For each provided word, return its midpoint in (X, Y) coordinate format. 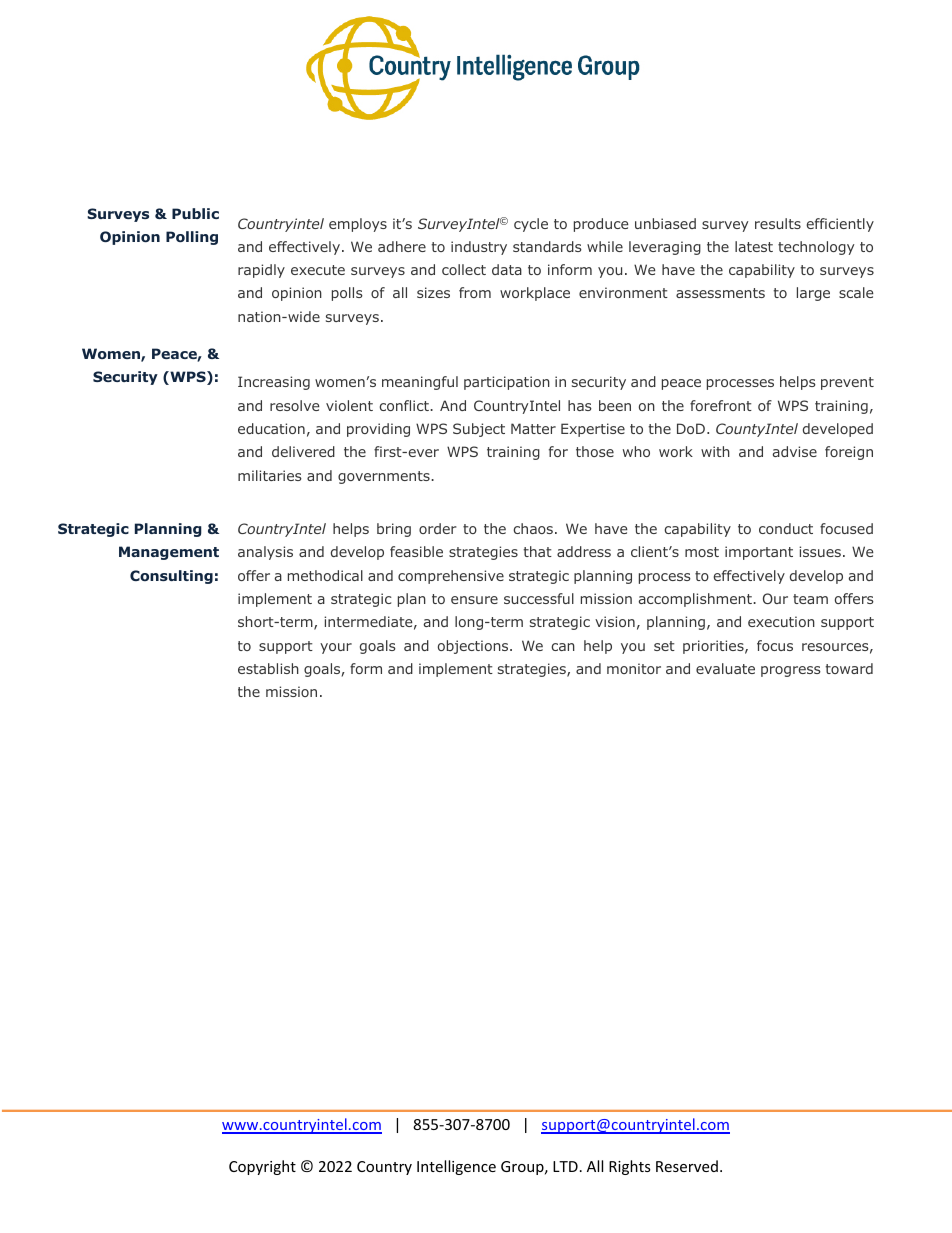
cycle (531, 225)
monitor (634, 668)
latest (754, 246)
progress (791, 671)
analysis (265, 553)
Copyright (262, 1167)
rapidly (261, 271)
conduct (786, 528)
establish (268, 668)
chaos (533, 528)
